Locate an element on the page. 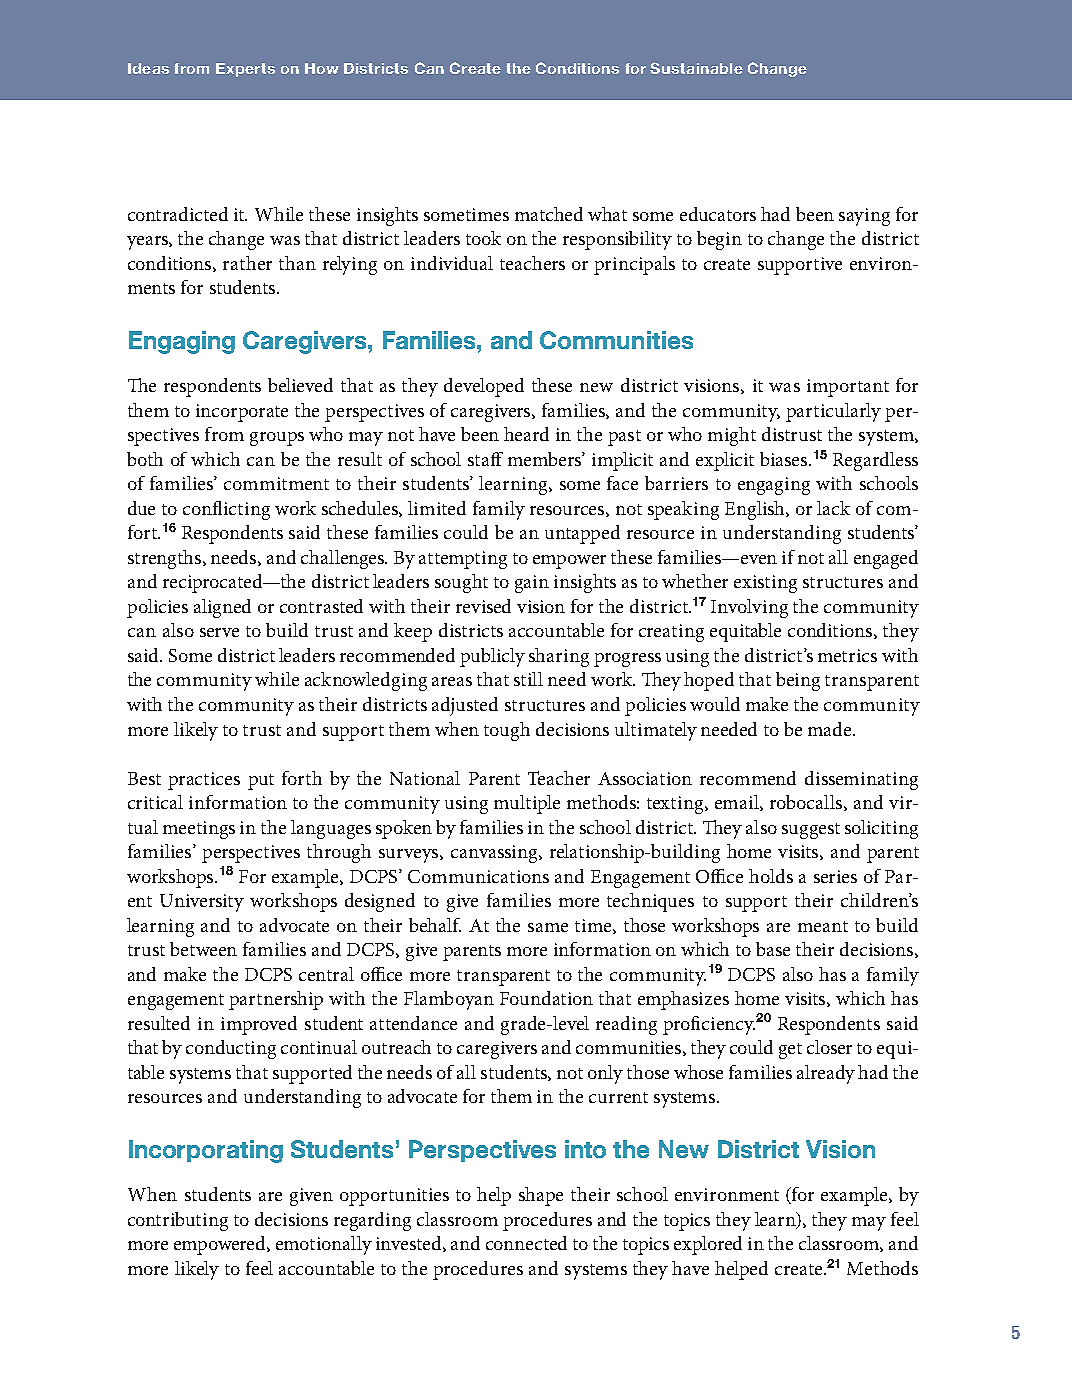 Image resolution: width=1072 pixels, height=1387 pixels. put is located at coordinates (261, 782).
